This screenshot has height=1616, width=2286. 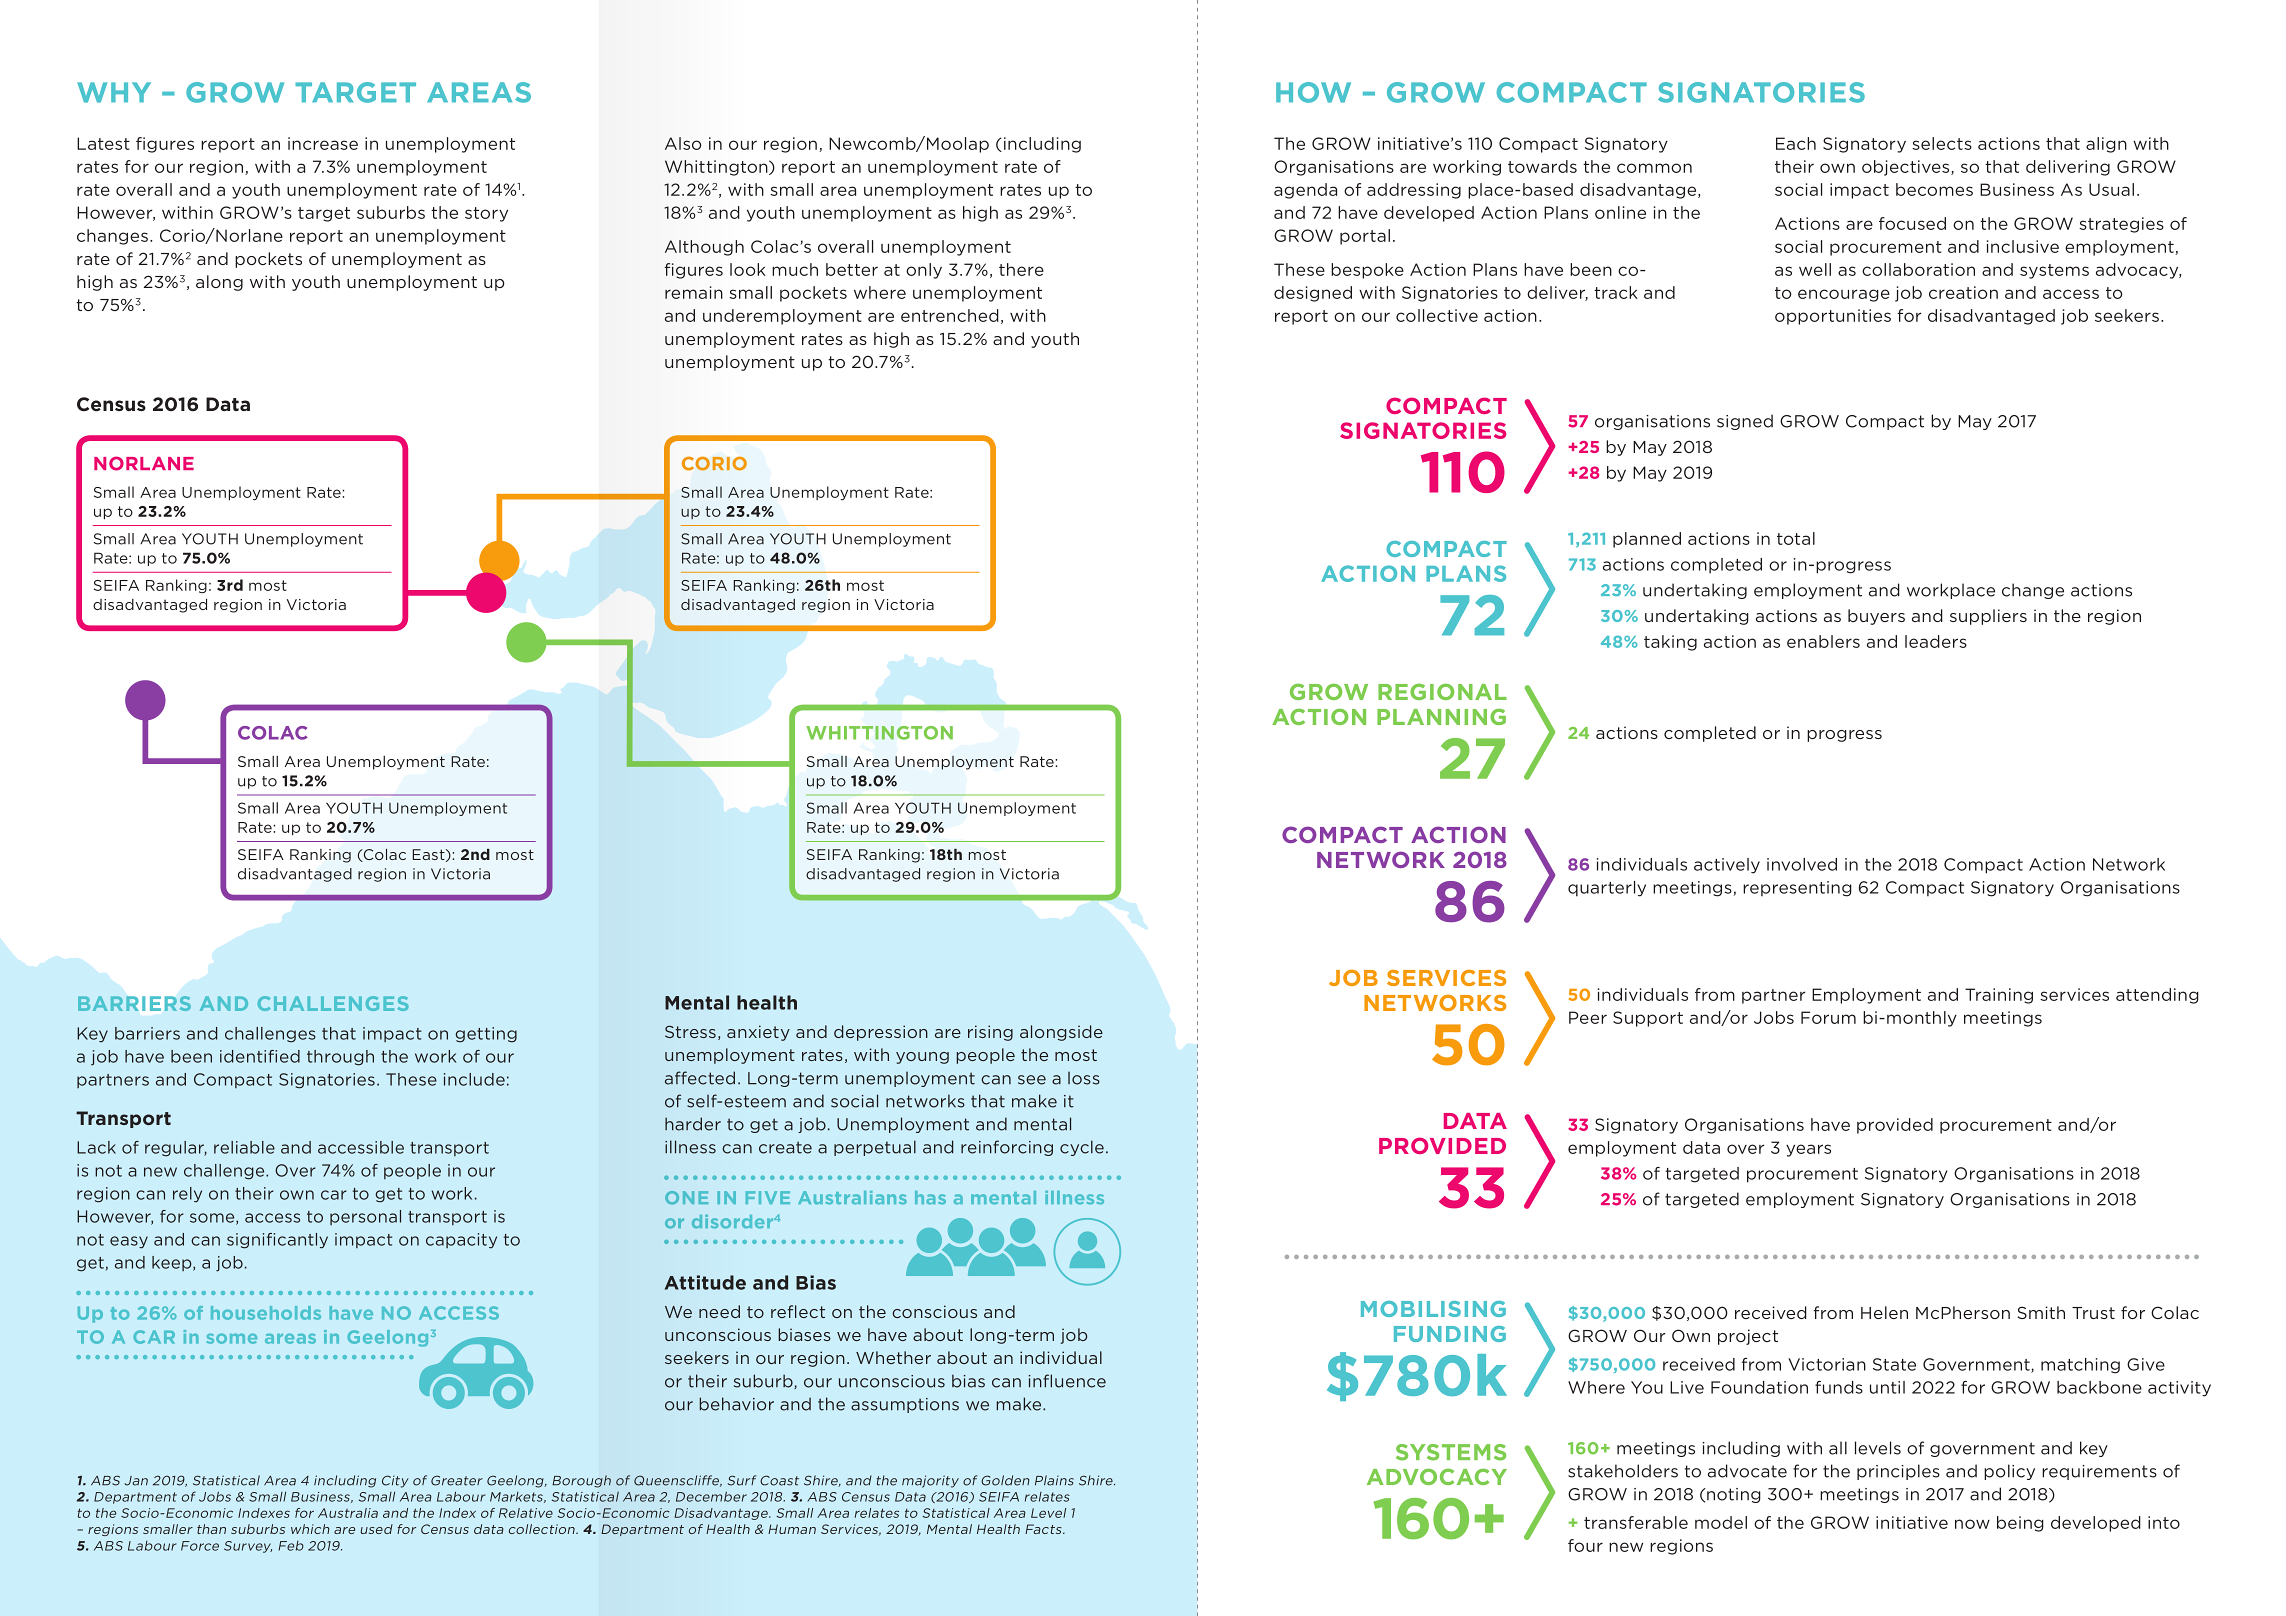 What do you see at coordinates (1876, 617) in the screenshot?
I see `buyers` at bounding box center [1876, 617].
